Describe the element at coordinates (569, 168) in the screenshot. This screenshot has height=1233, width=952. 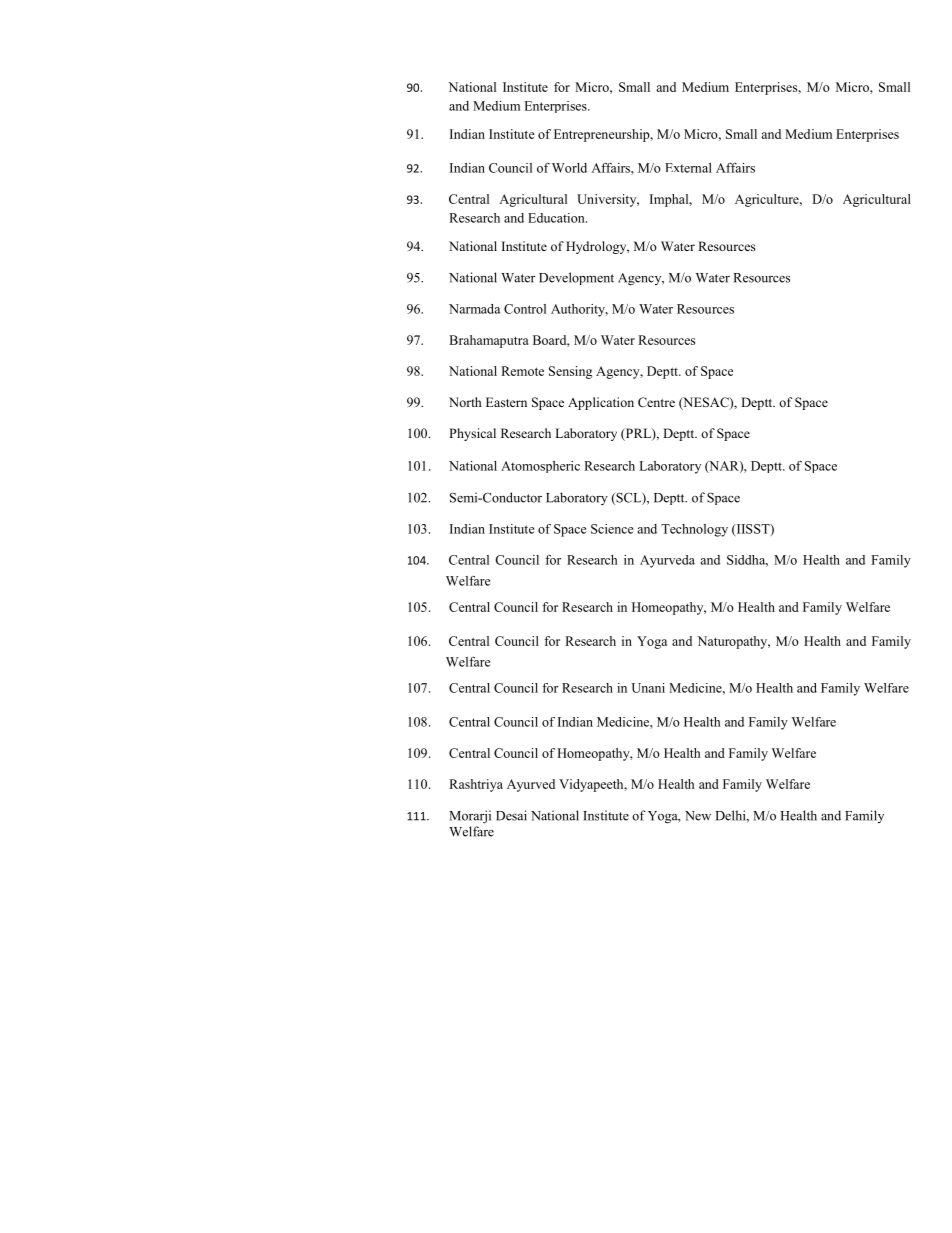
I see `World` at that location.
